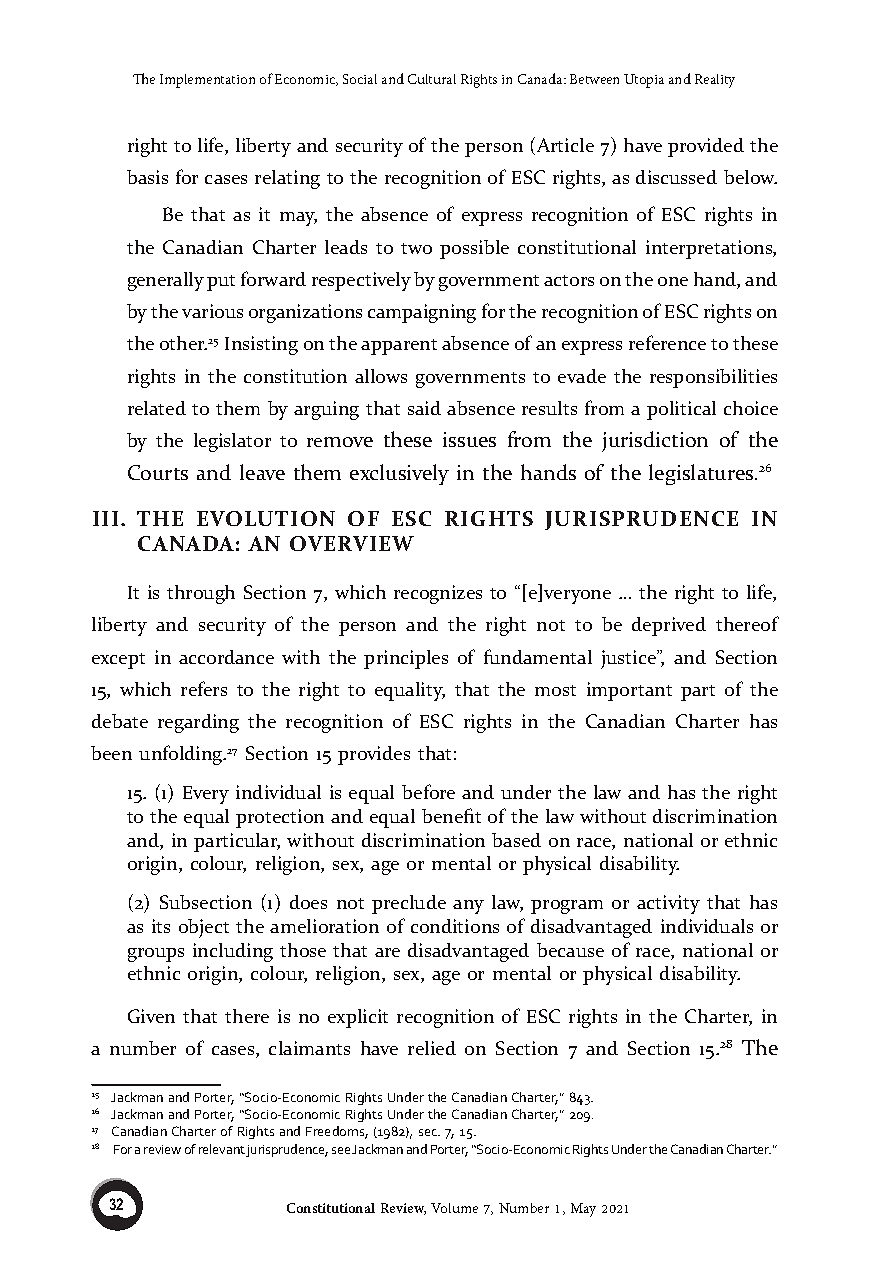 The image size is (895, 1271). What do you see at coordinates (406, 659) in the page?
I see `principles` at bounding box center [406, 659].
